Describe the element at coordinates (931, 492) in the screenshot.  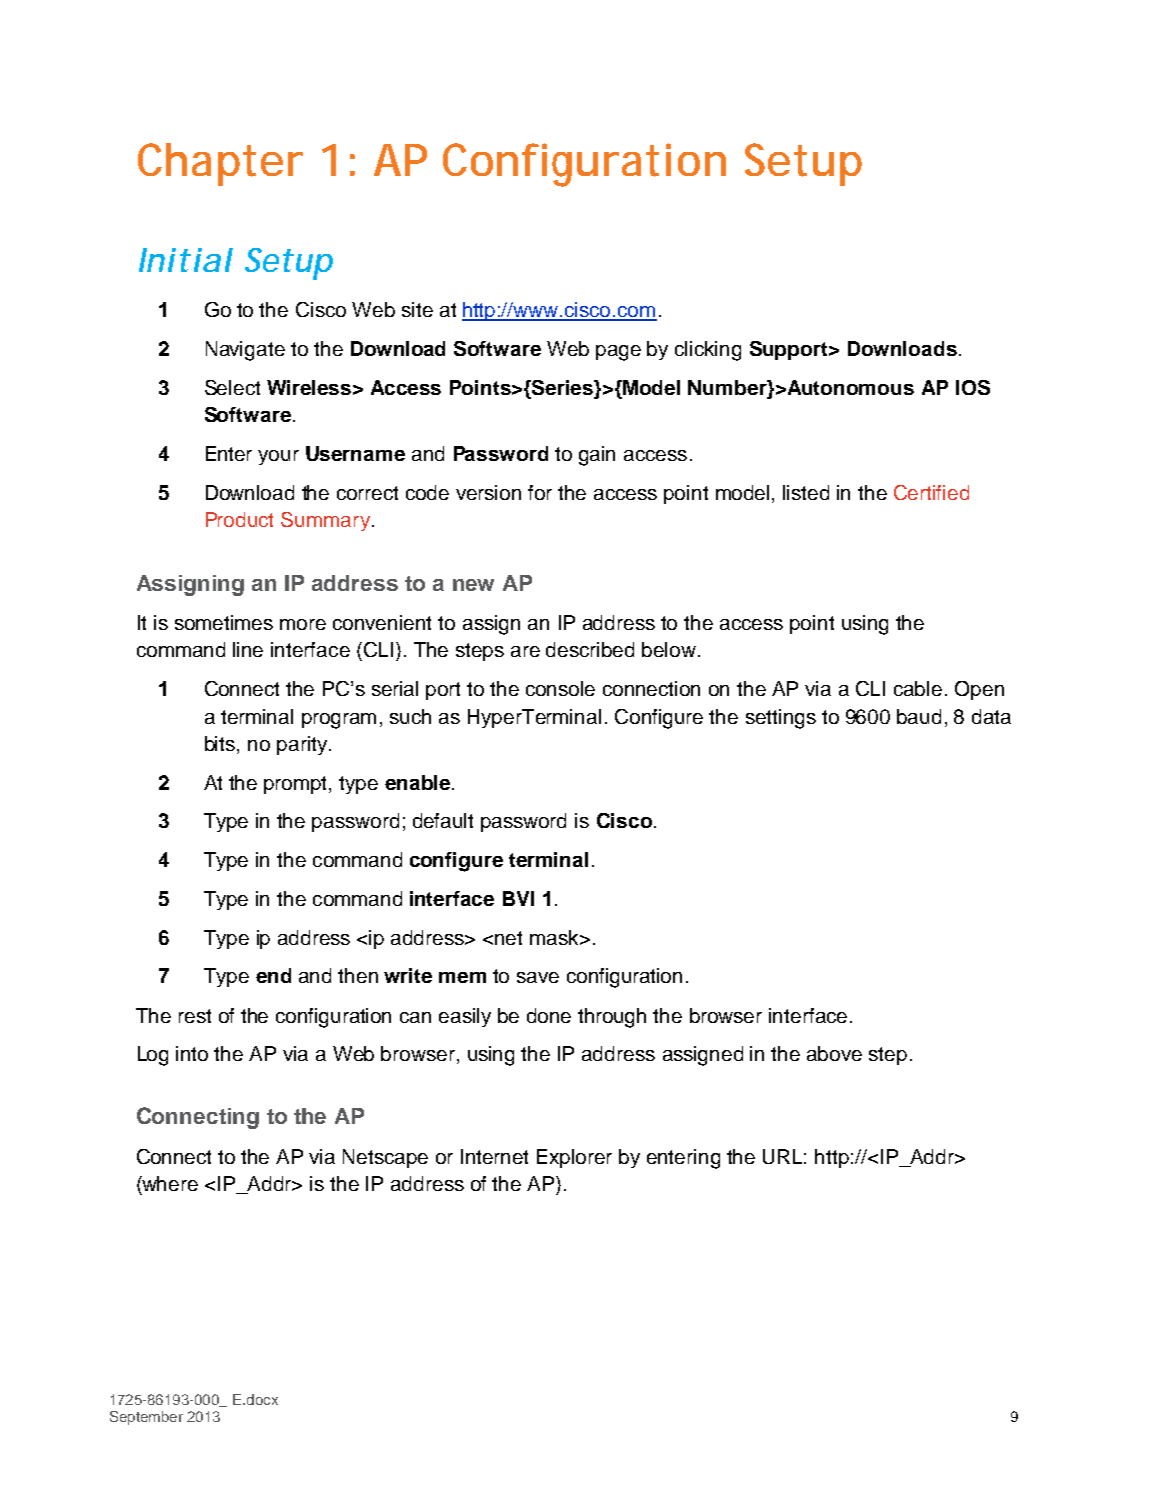
I see `Certified` at that location.
